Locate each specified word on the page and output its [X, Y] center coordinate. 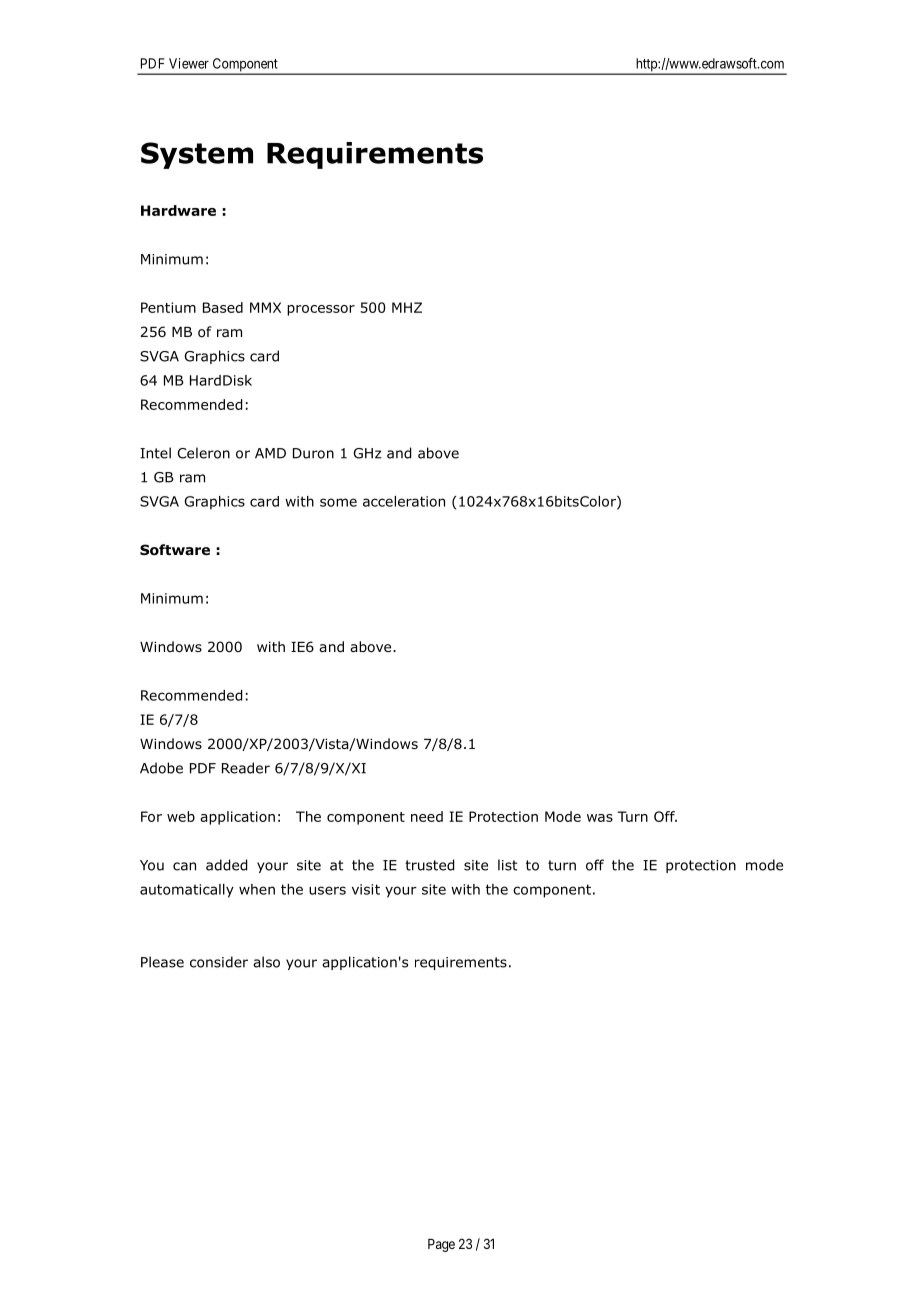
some [338, 502]
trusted [429, 865]
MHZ [407, 307]
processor [321, 310]
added [226, 865]
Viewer [189, 63]
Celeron [203, 453]
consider [219, 962]
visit [366, 889]
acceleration [404, 501]
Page [441, 1245]
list [508, 865]
